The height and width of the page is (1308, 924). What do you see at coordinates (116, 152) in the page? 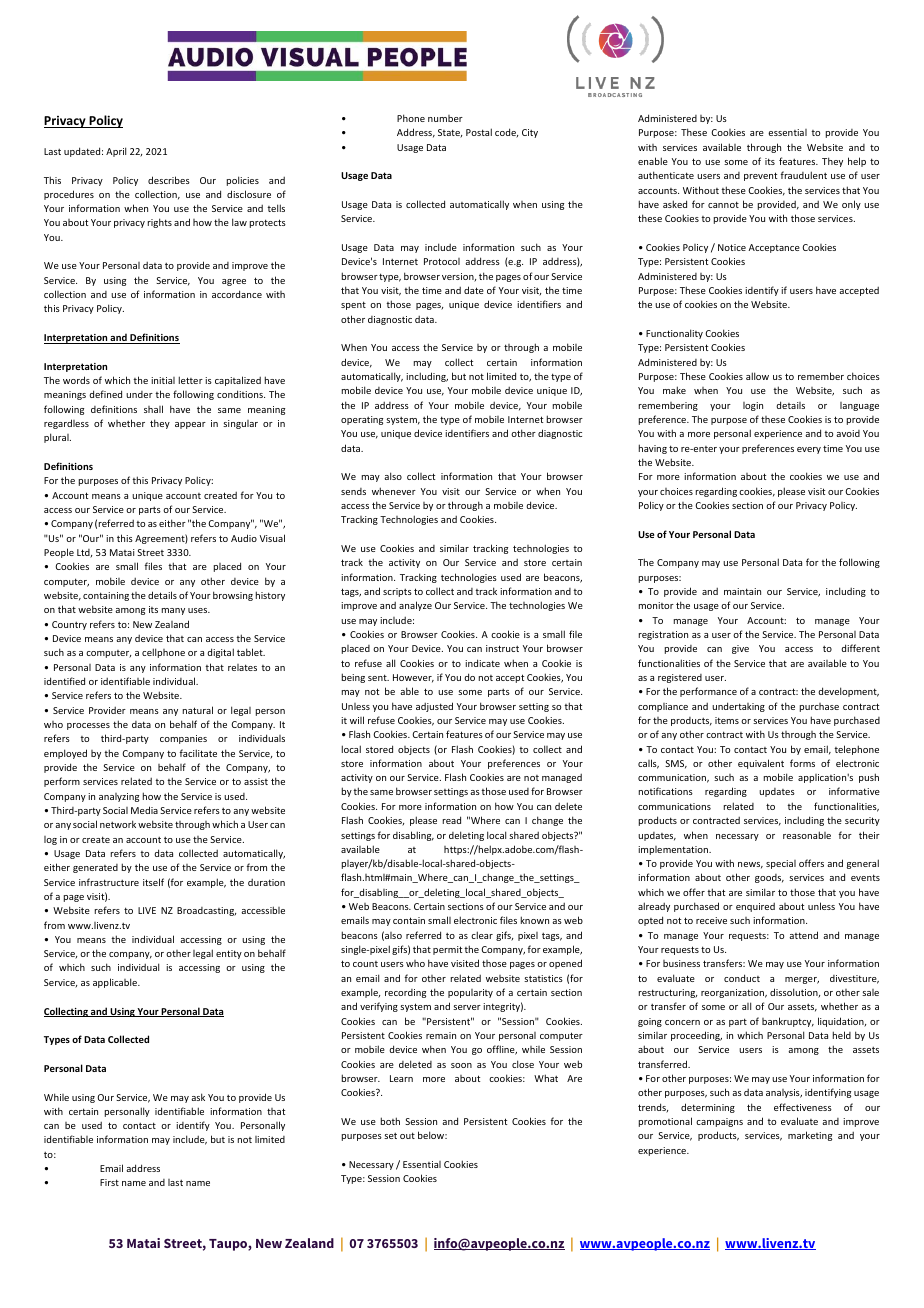
I see `April` at bounding box center [116, 152].
